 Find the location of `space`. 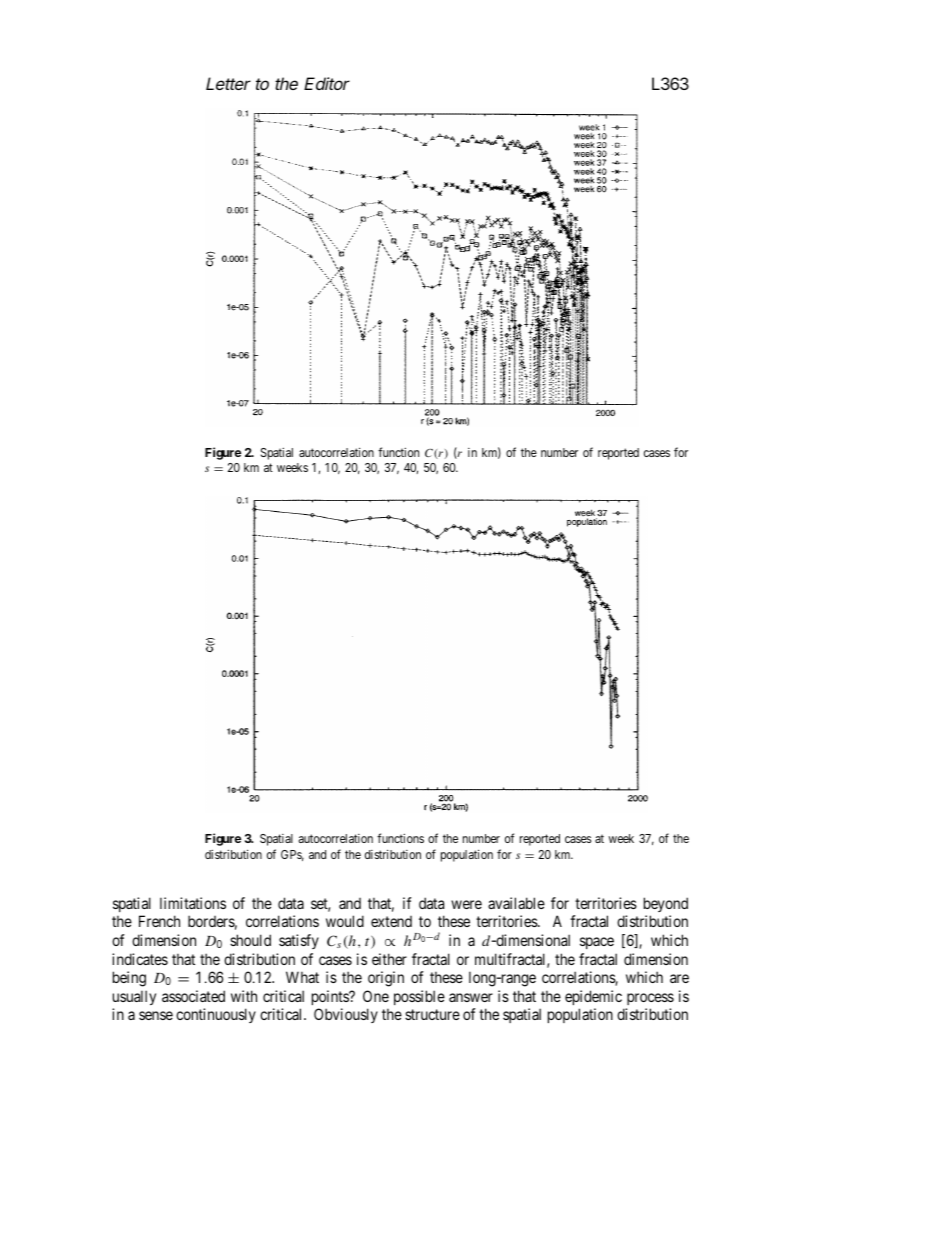

space is located at coordinates (597, 943).
